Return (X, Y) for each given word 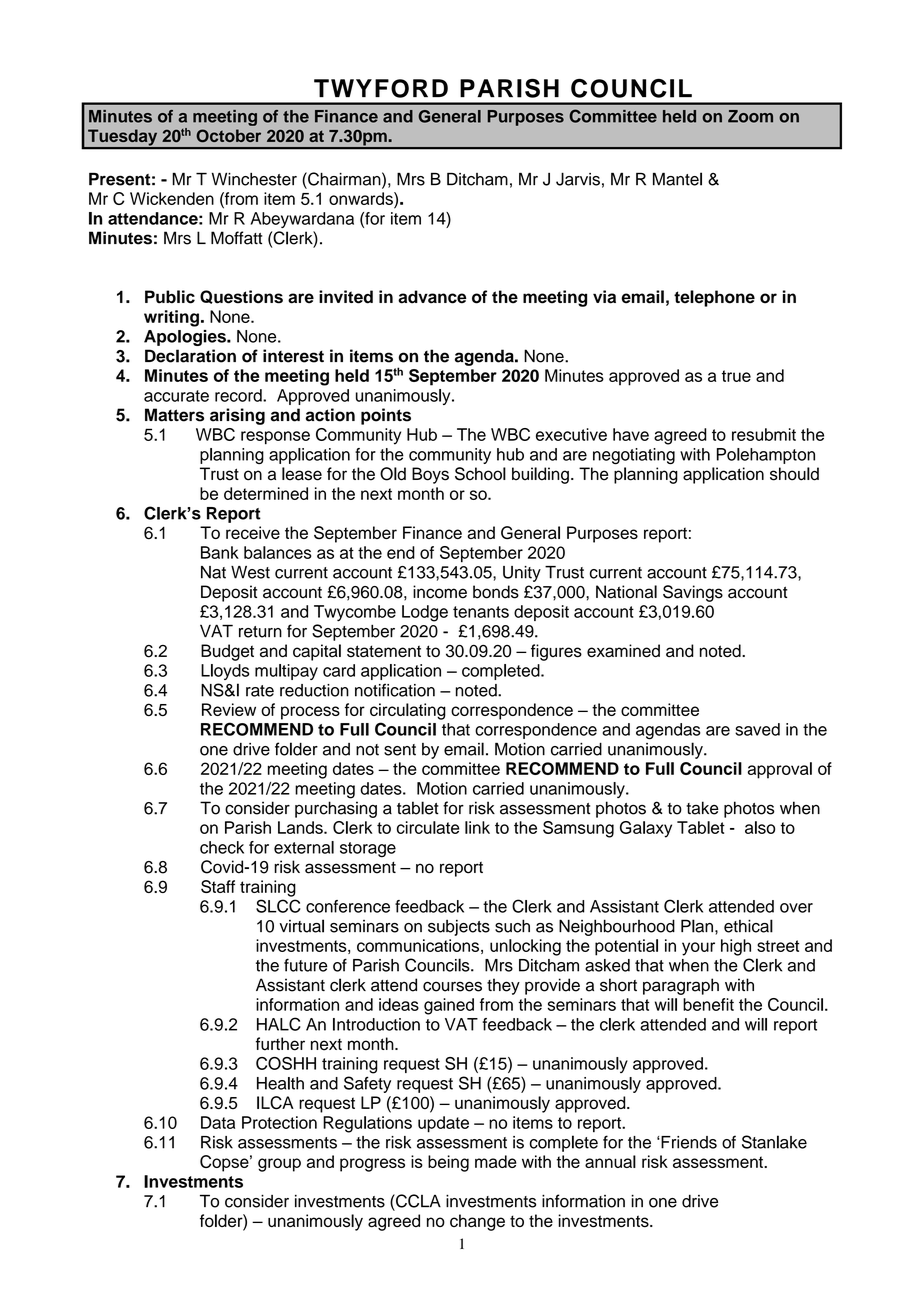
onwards (362, 198)
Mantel (677, 179)
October (228, 135)
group (279, 1165)
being (448, 1163)
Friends (688, 1142)
